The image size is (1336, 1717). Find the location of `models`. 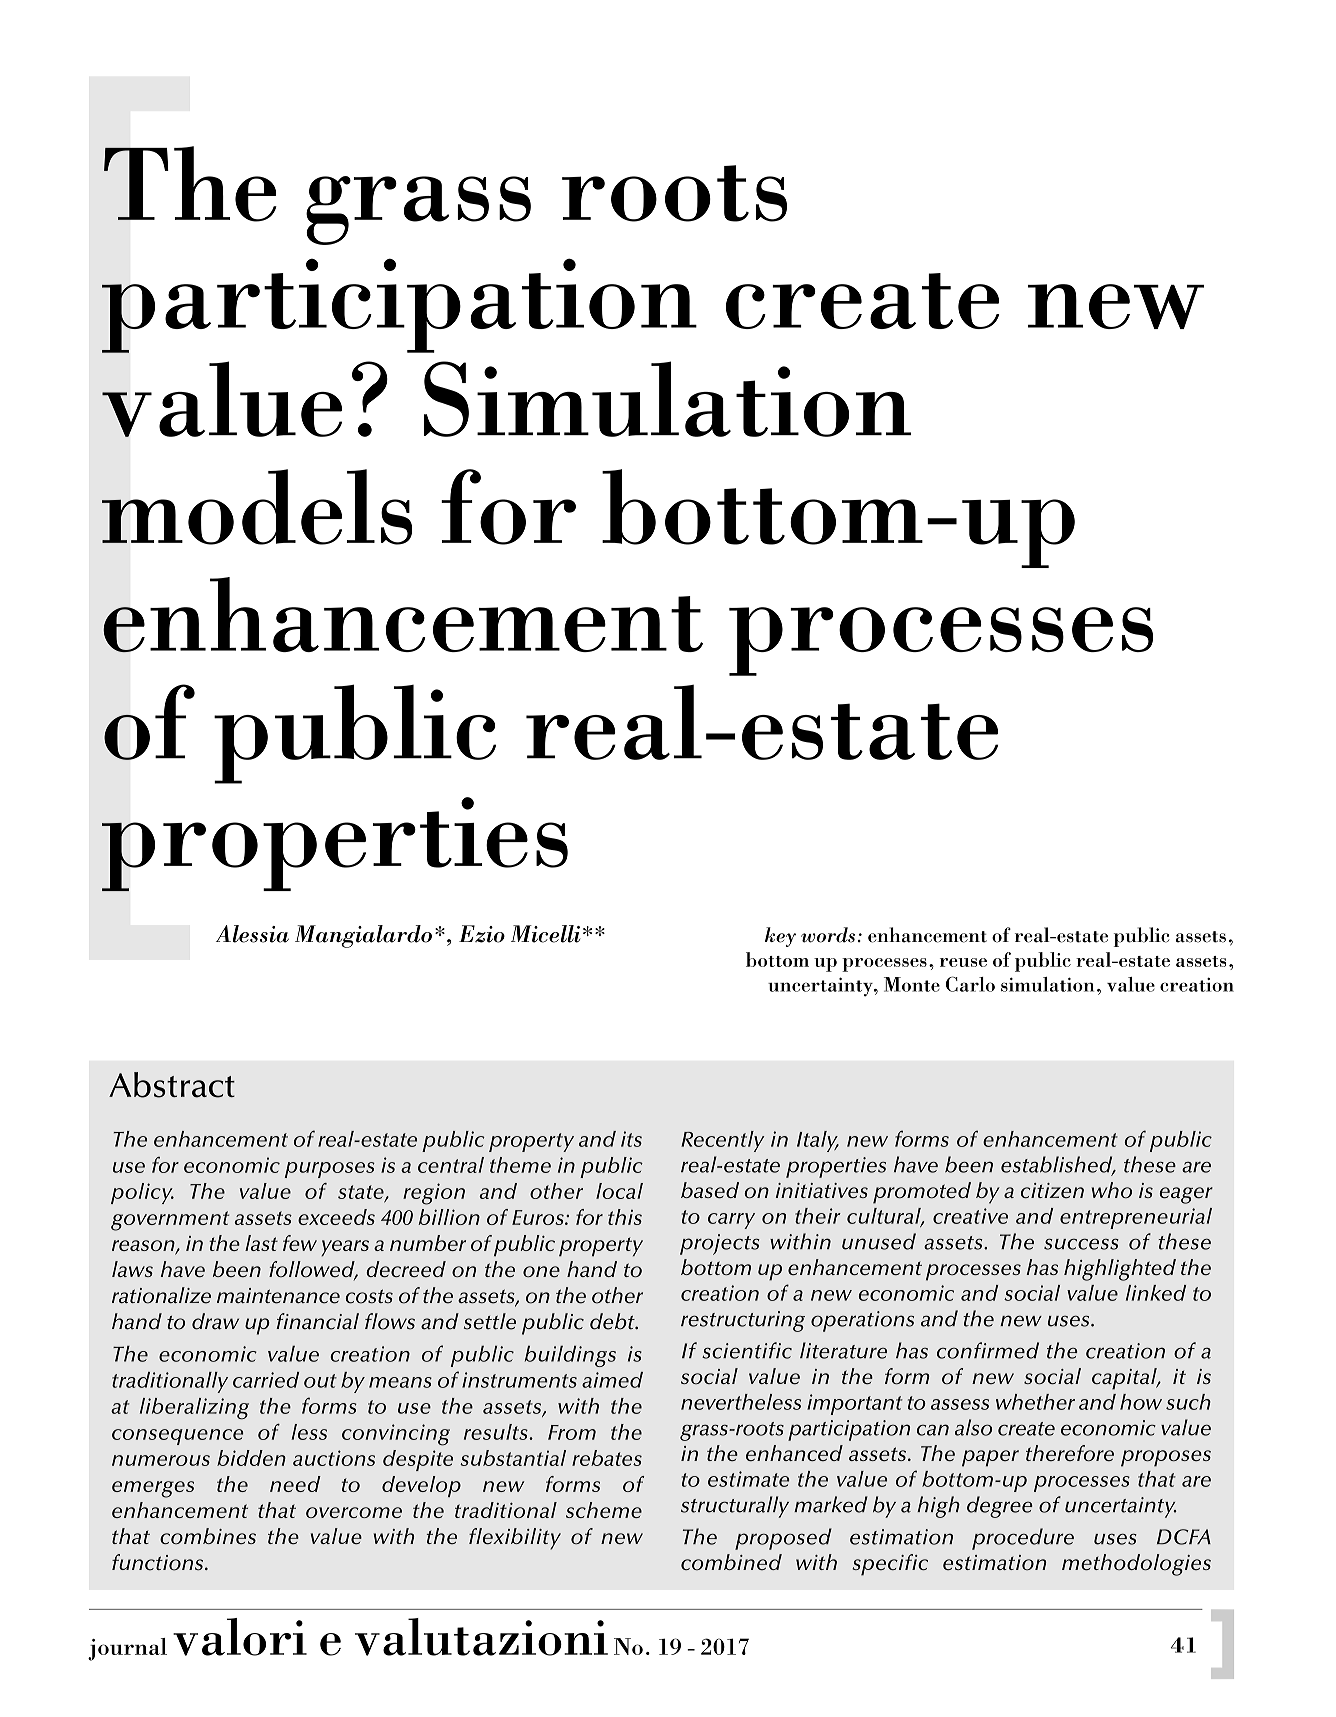

models is located at coordinates (257, 507).
